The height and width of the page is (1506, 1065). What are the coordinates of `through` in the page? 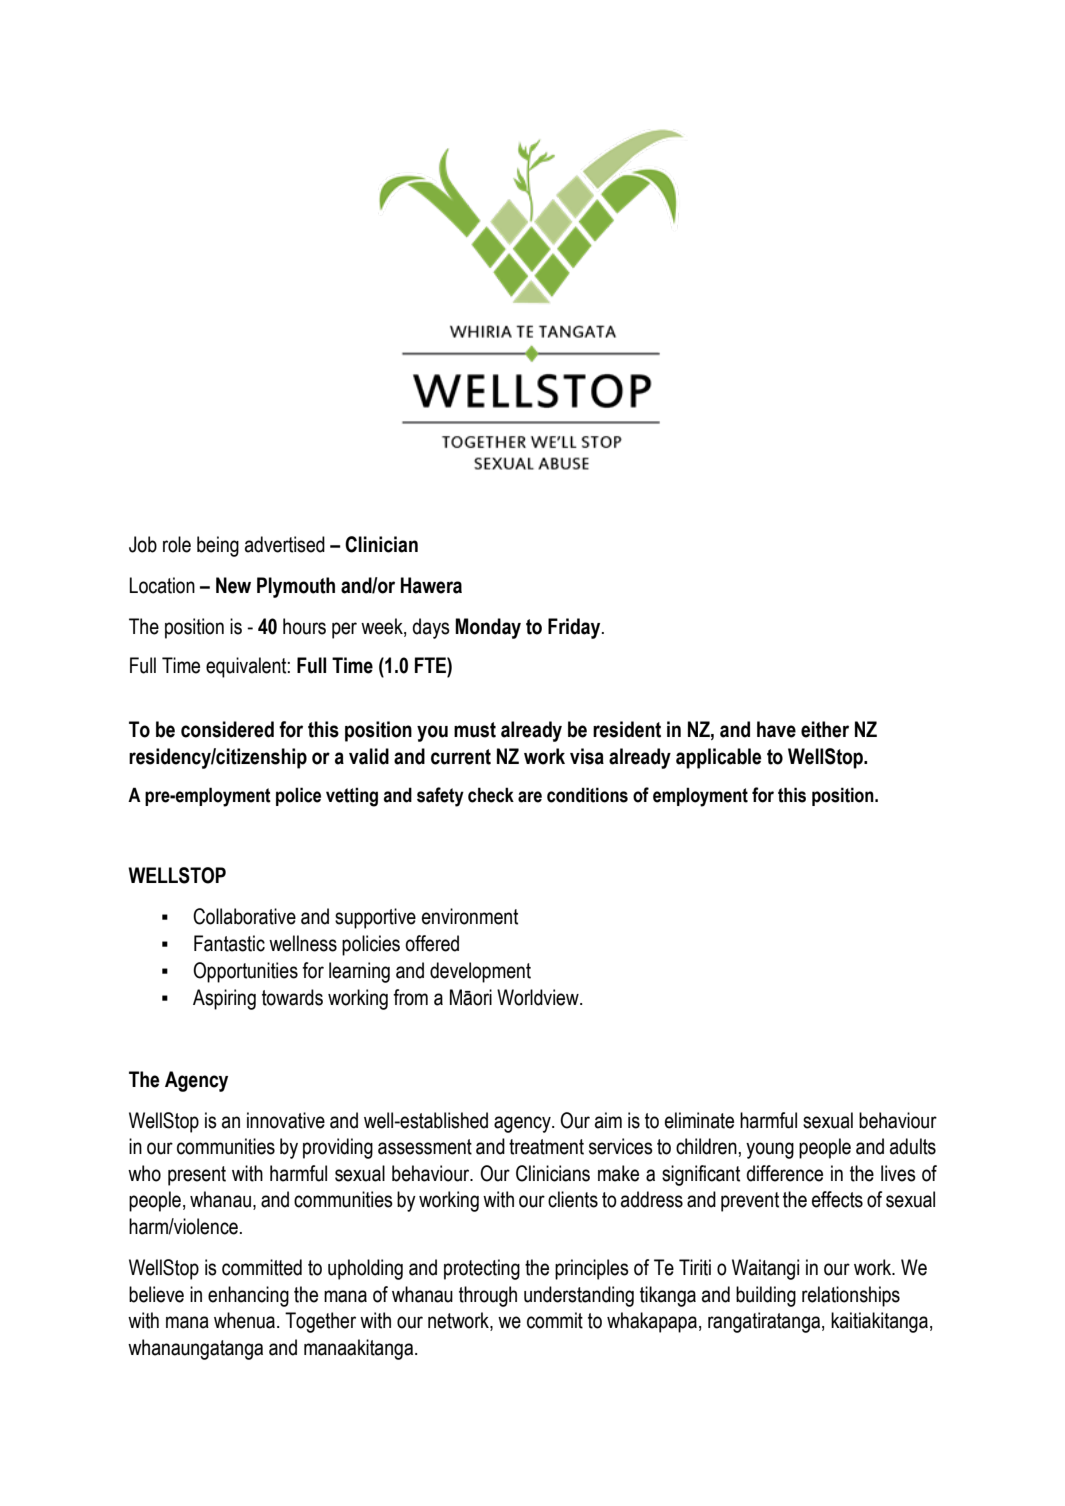 It's located at (488, 1296).
